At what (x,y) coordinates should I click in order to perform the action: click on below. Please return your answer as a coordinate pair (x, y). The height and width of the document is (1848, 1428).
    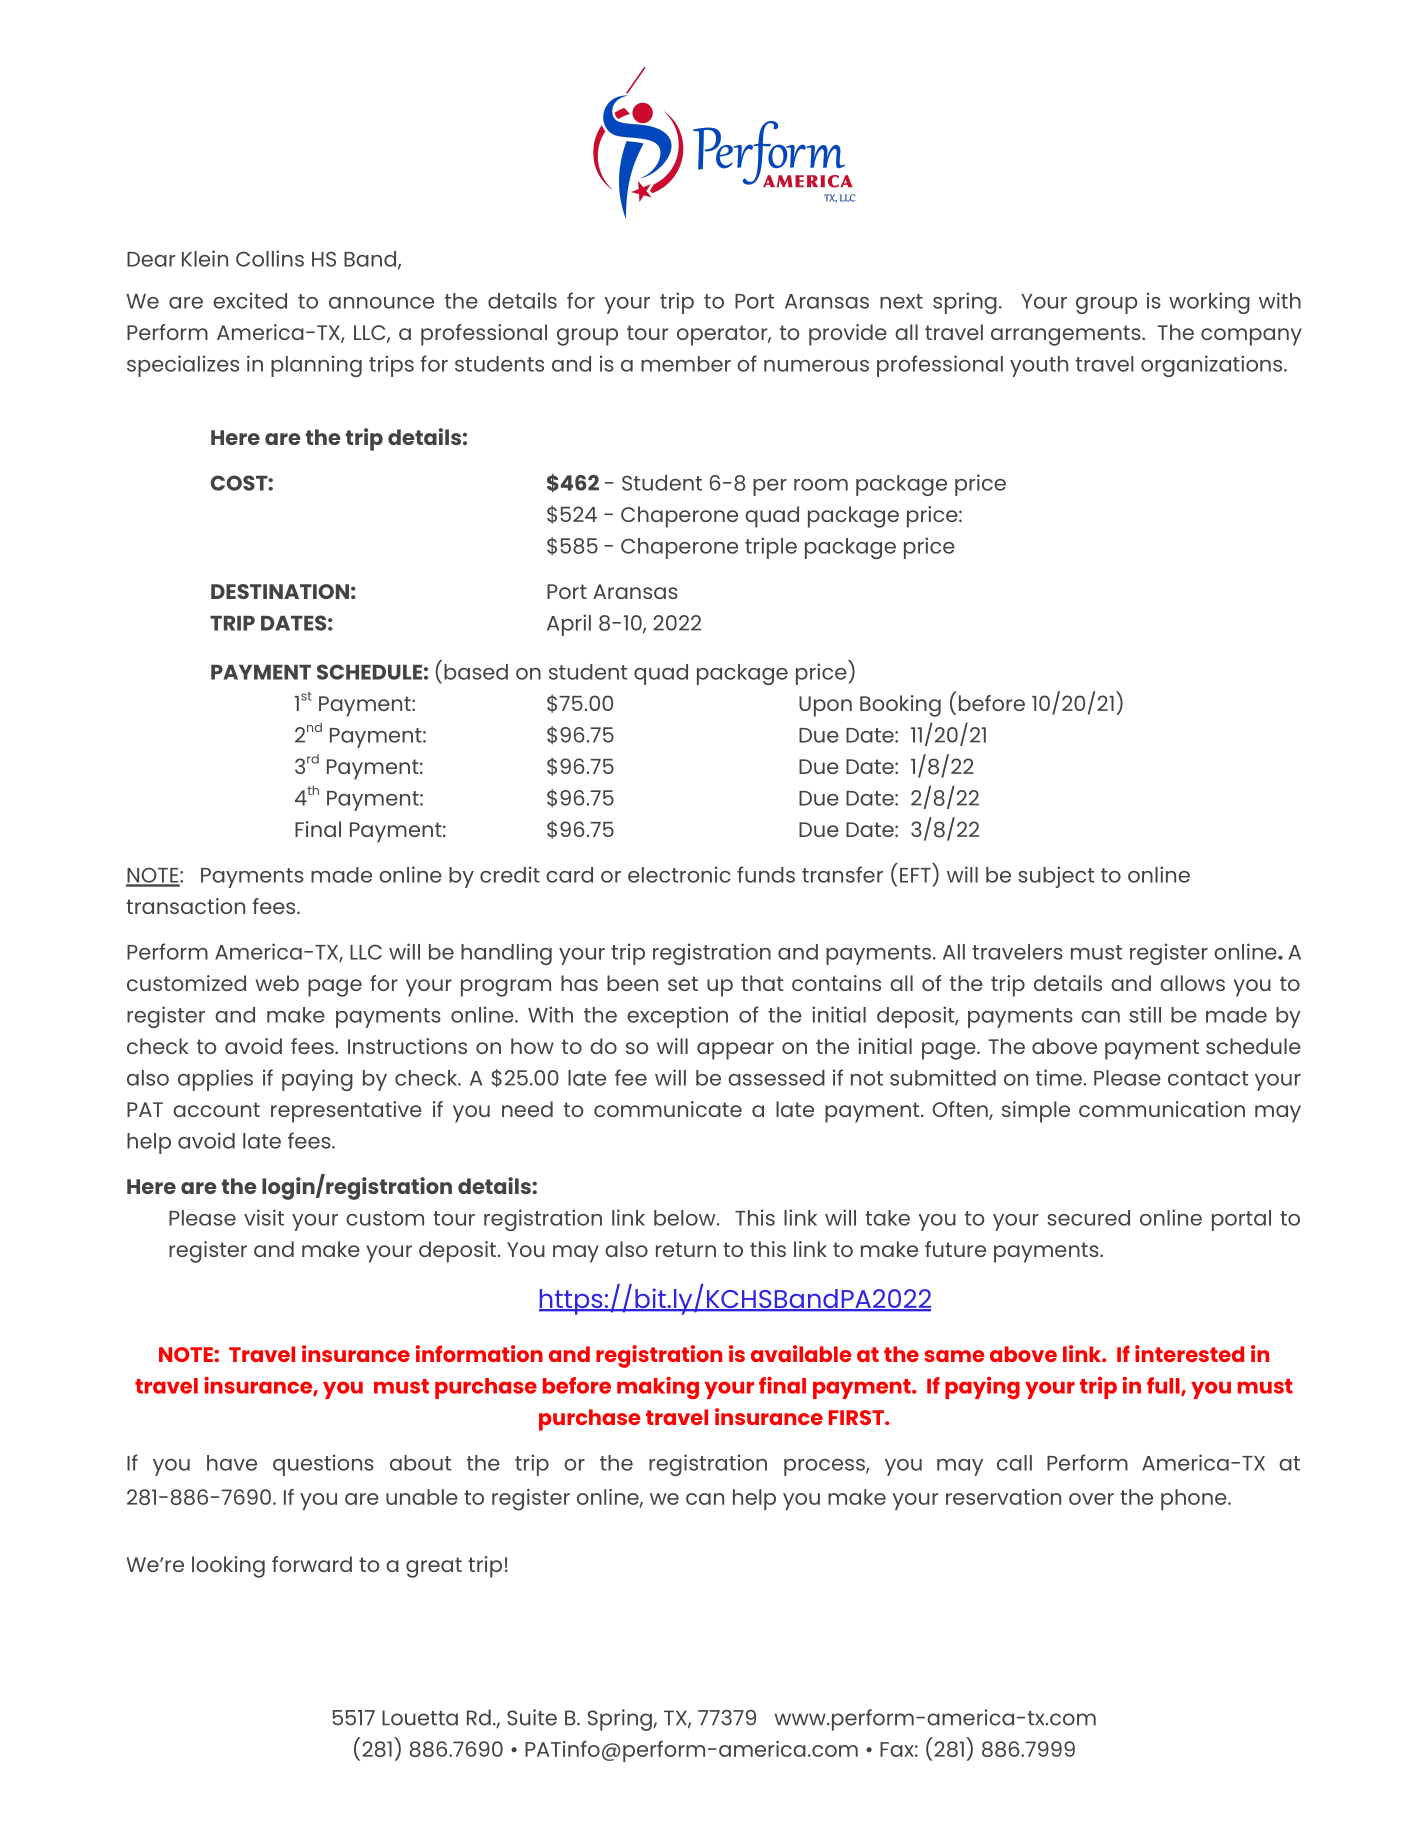
    Looking at the image, I should click on (686, 1218).
